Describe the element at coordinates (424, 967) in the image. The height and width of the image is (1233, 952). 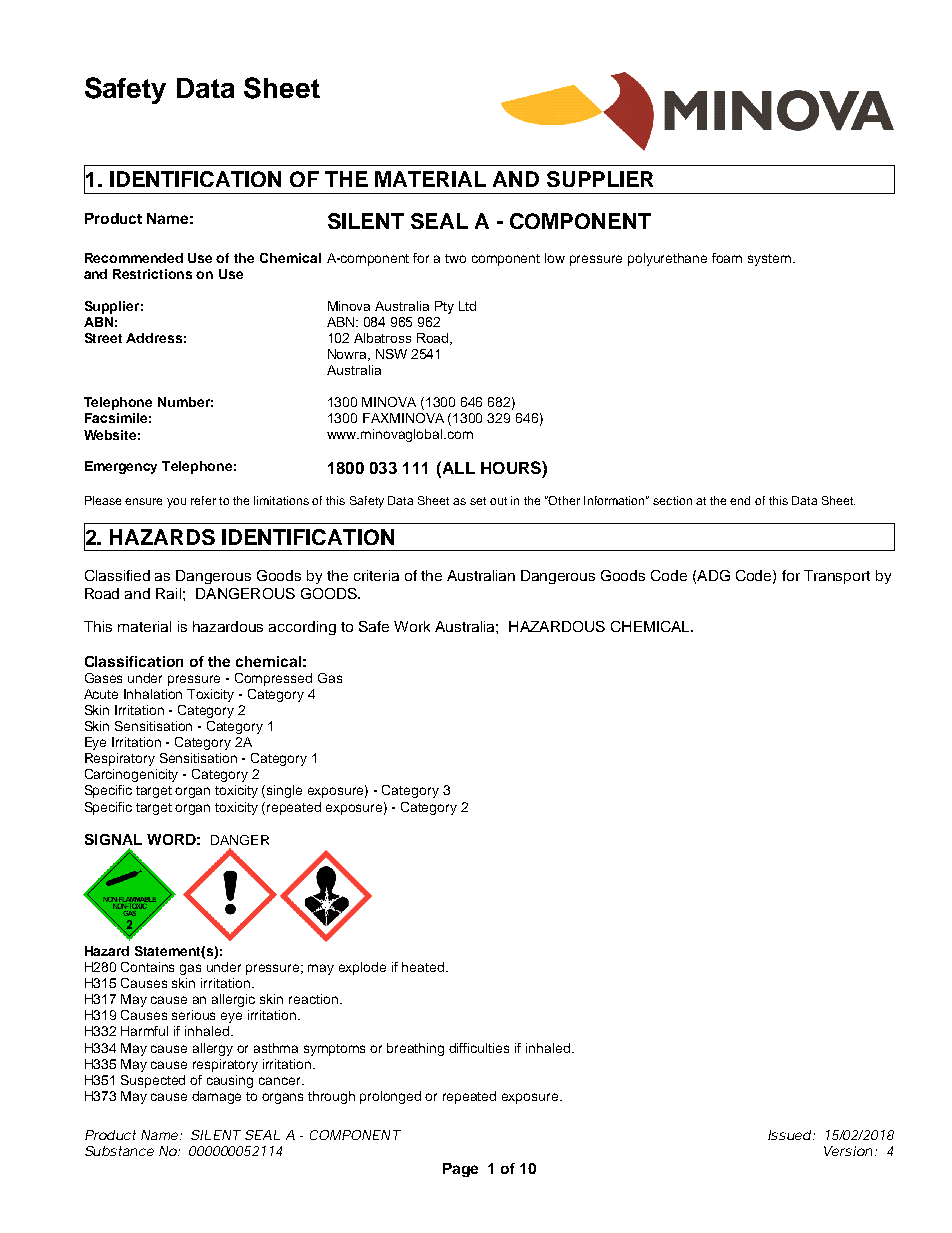
I see `heated` at that location.
